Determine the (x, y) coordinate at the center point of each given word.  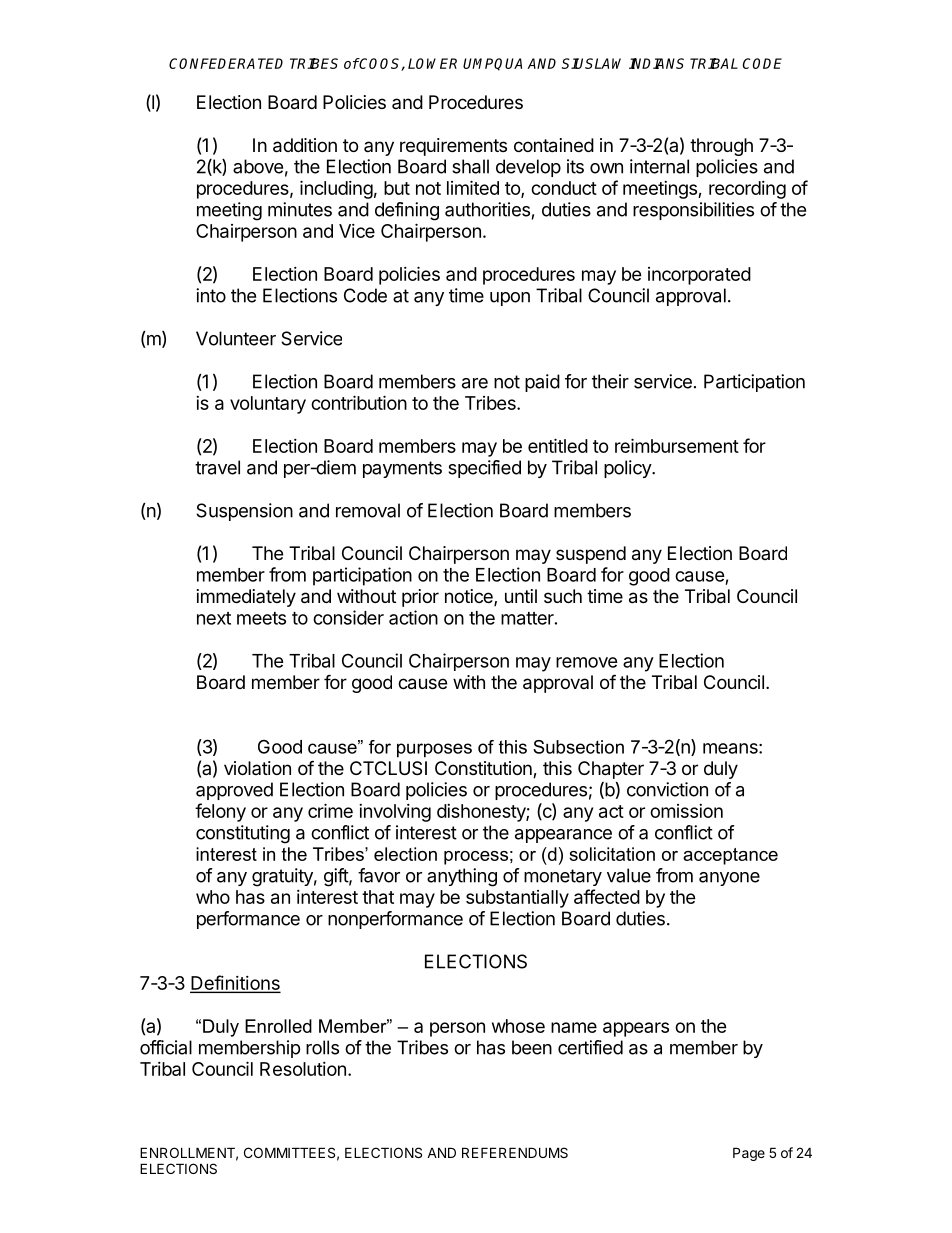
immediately (246, 598)
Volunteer (236, 338)
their (610, 381)
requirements (453, 147)
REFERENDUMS (515, 1152)
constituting (243, 834)
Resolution (303, 1069)
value (629, 875)
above (258, 166)
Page (749, 1154)
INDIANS (656, 63)
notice (470, 597)
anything (462, 877)
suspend (591, 555)
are (475, 383)
